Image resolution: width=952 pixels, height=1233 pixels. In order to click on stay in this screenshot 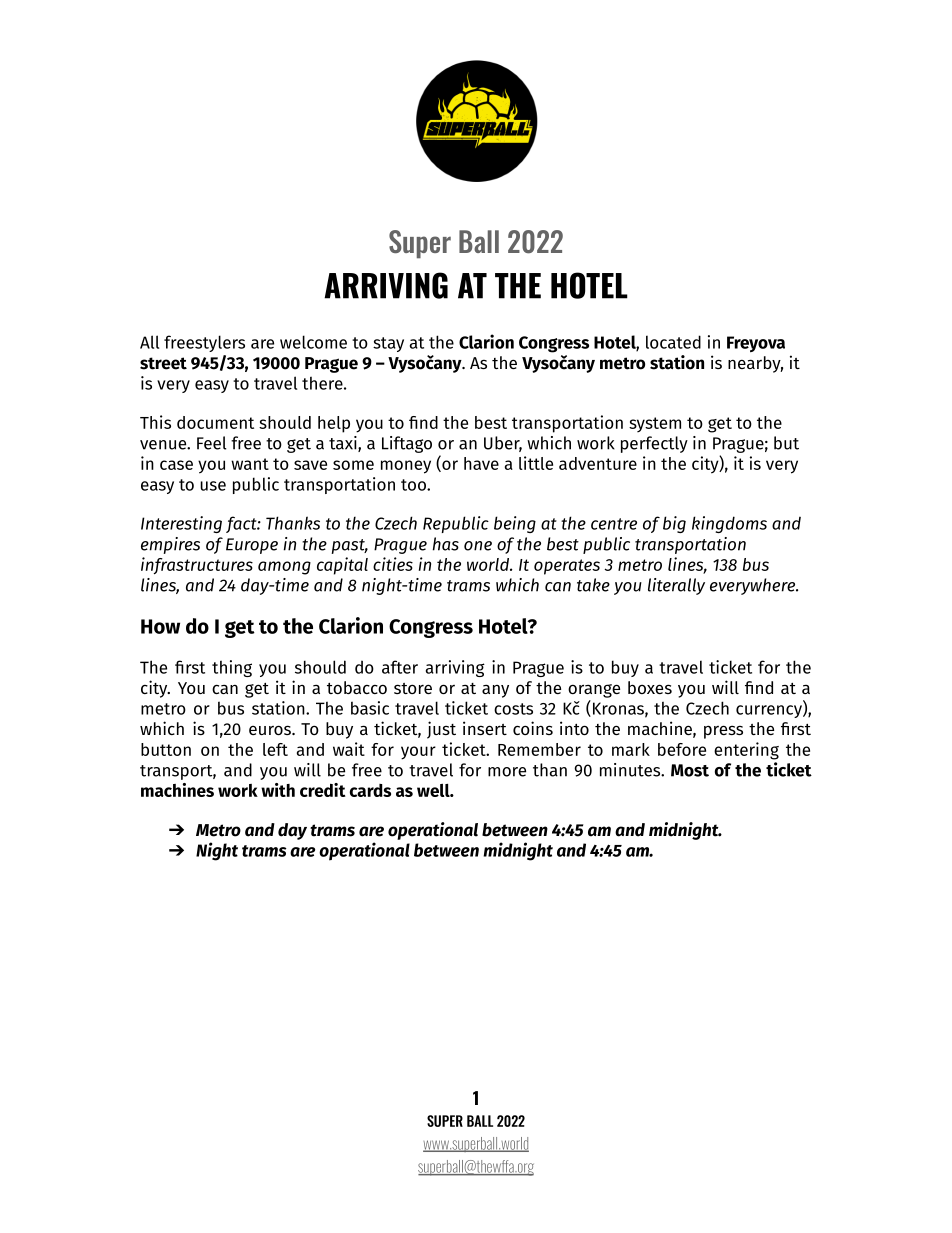, I will do `click(388, 344)`.
